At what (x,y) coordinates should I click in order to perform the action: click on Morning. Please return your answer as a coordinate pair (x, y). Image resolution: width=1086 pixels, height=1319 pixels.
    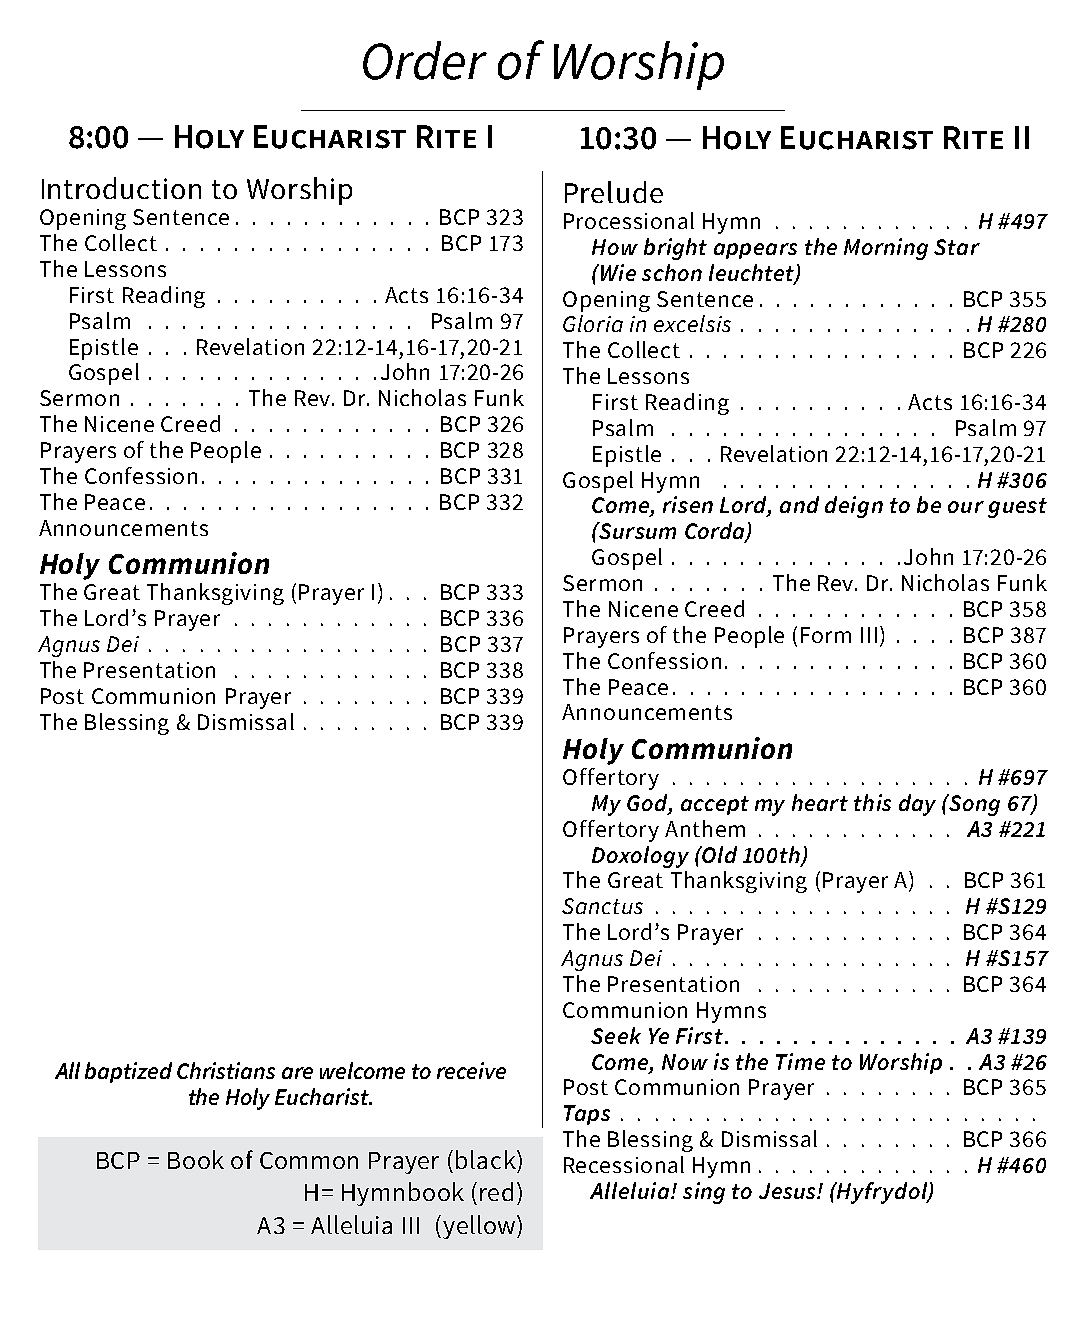
    Looking at the image, I should click on (886, 249).
